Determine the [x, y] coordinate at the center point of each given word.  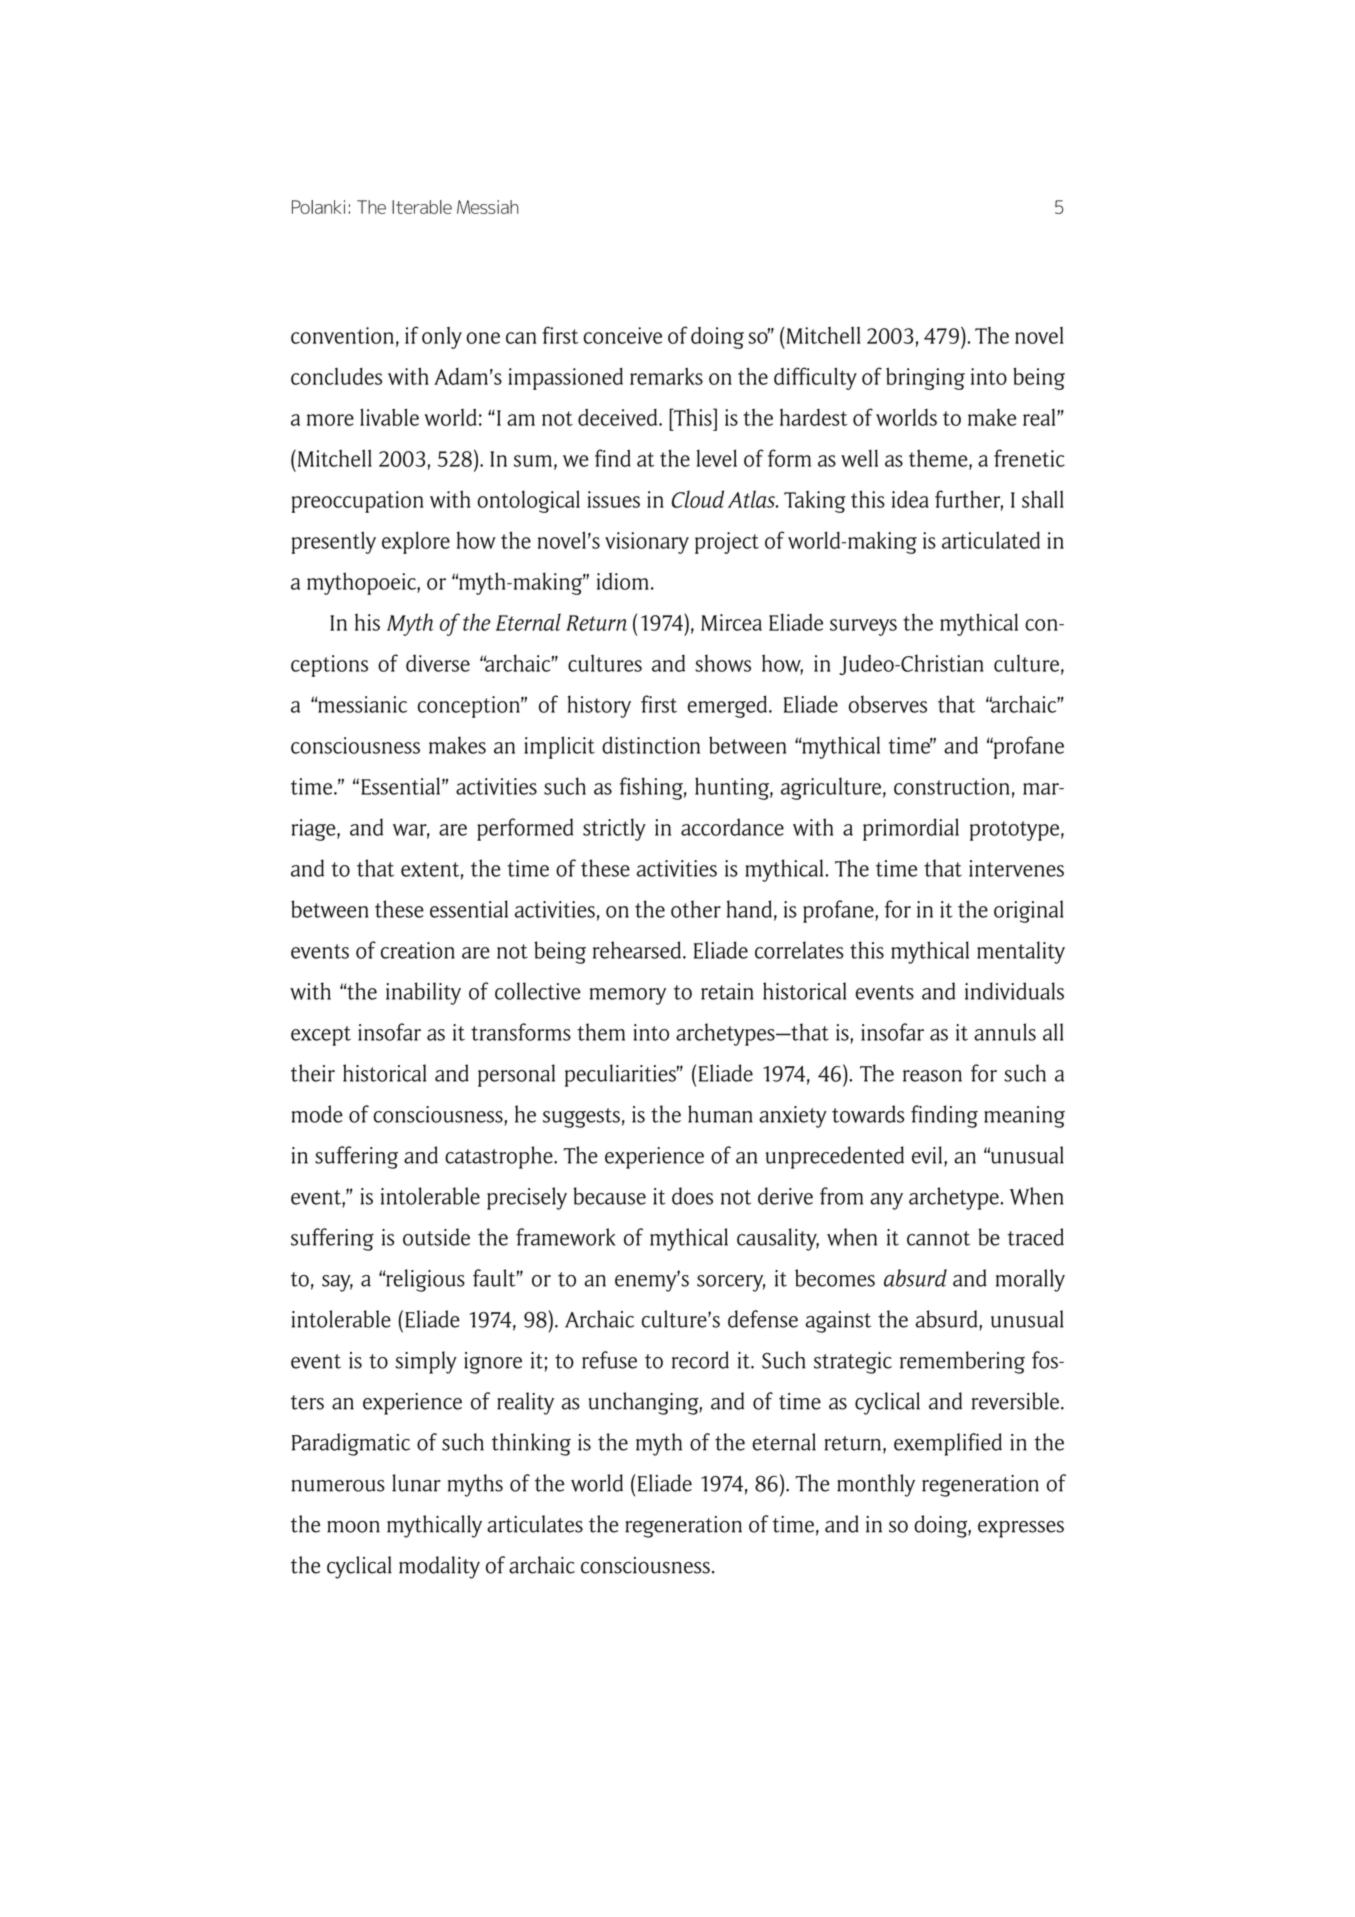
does [692, 1196]
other [696, 909]
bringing [925, 378]
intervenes [1016, 868]
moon [353, 1527]
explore [416, 542]
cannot [938, 1238]
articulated [991, 540]
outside [436, 1237]
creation [418, 950]
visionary [647, 543]
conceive [622, 335]
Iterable [422, 207]
